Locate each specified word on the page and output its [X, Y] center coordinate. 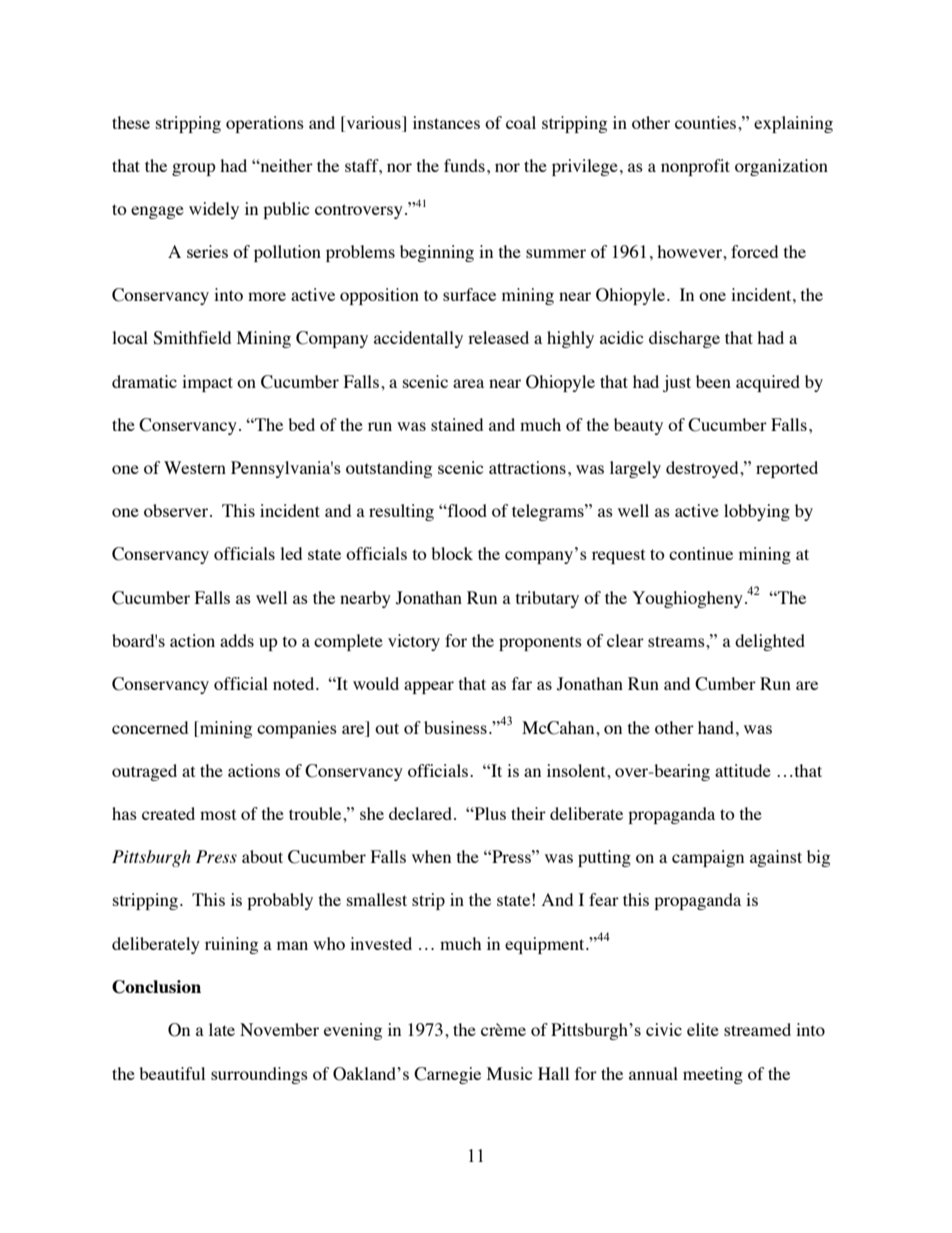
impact [207, 383]
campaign [708, 858]
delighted [770, 642]
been [713, 381]
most [218, 814]
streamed [757, 1029]
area [468, 383]
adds [237, 640]
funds [464, 165]
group [194, 169]
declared [422, 813]
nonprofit [695, 167]
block [452, 553]
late [222, 1029]
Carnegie [447, 1075]
